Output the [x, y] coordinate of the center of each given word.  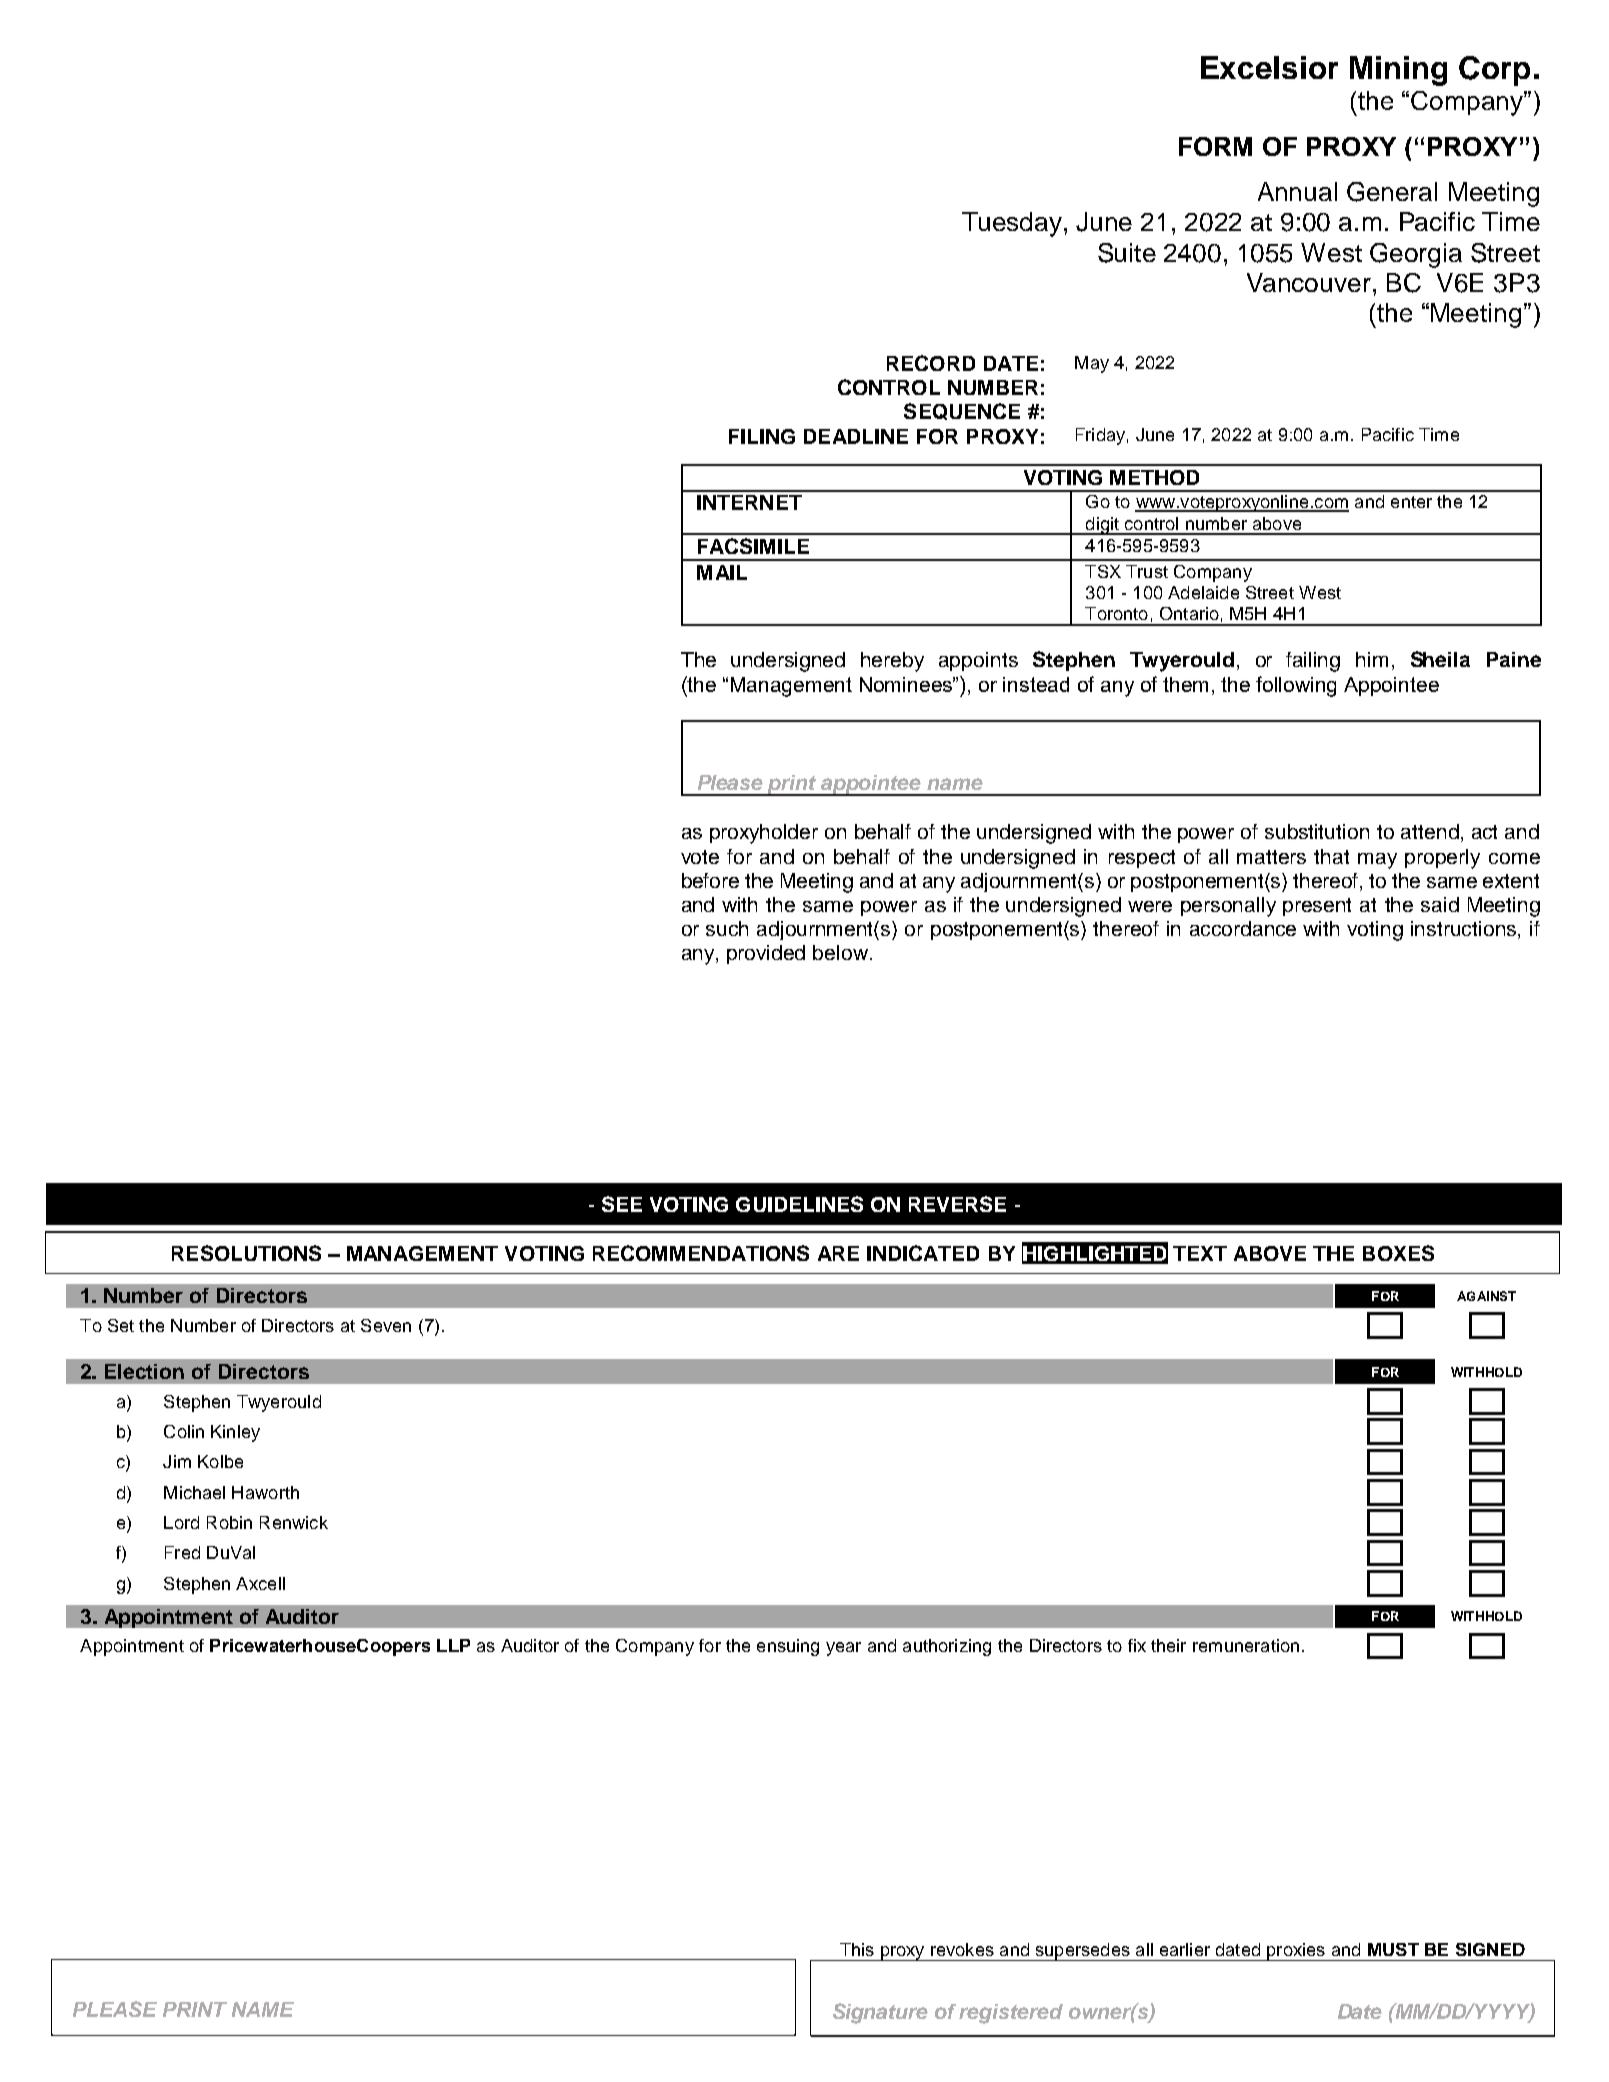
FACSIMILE [753, 546]
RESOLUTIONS [246, 1253]
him [1372, 659]
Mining [1398, 71]
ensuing [788, 1647]
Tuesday [1013, 224]
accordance [1243, 928]
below [840, 952]
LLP [453, 1645]
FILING [762, 436]
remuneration [1246, 1645]
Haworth [265, 1492]
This [857, 1949]
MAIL [722, 572]
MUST [1393, 1949]
